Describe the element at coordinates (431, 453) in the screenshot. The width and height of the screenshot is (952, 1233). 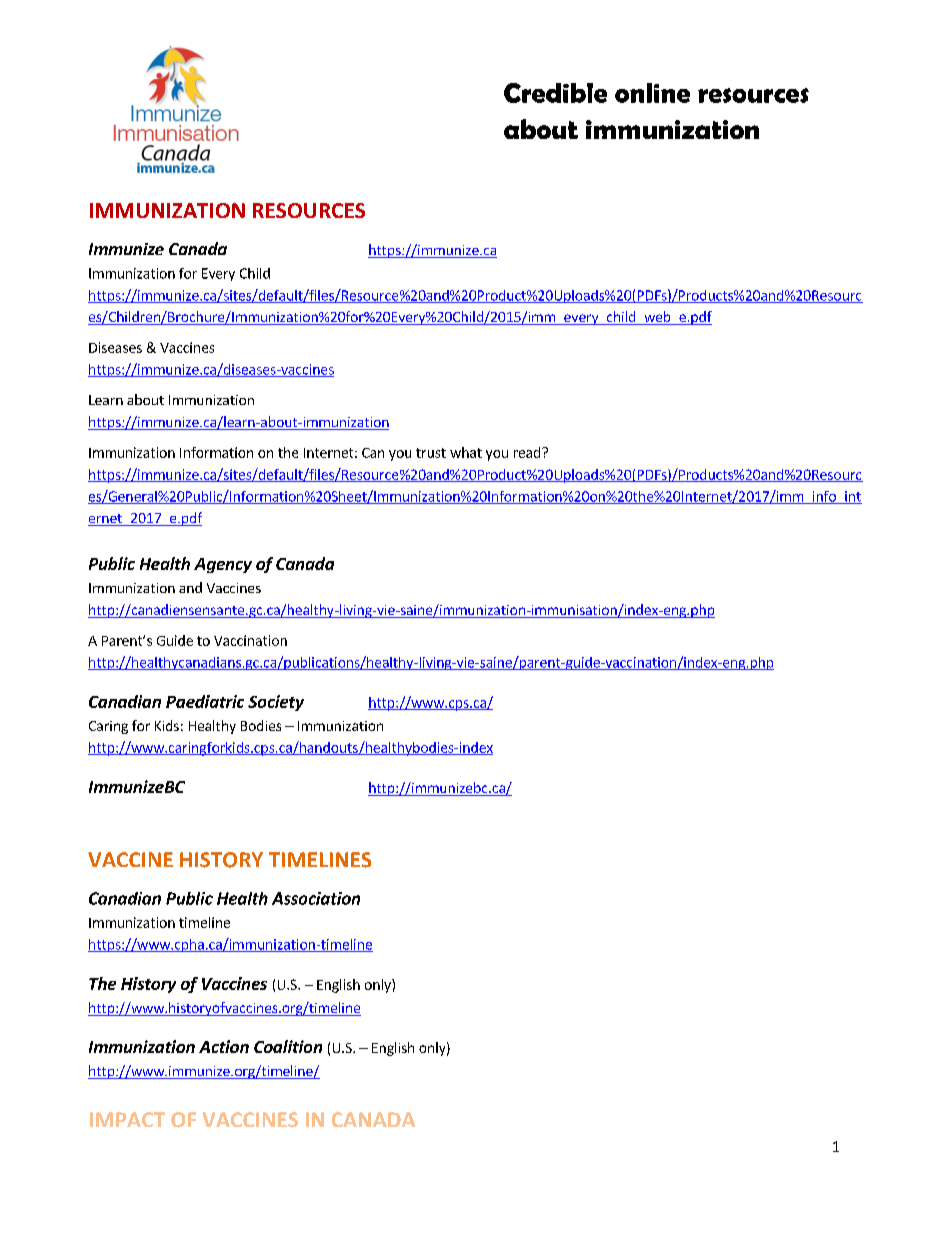
I see `trust` at that location.
